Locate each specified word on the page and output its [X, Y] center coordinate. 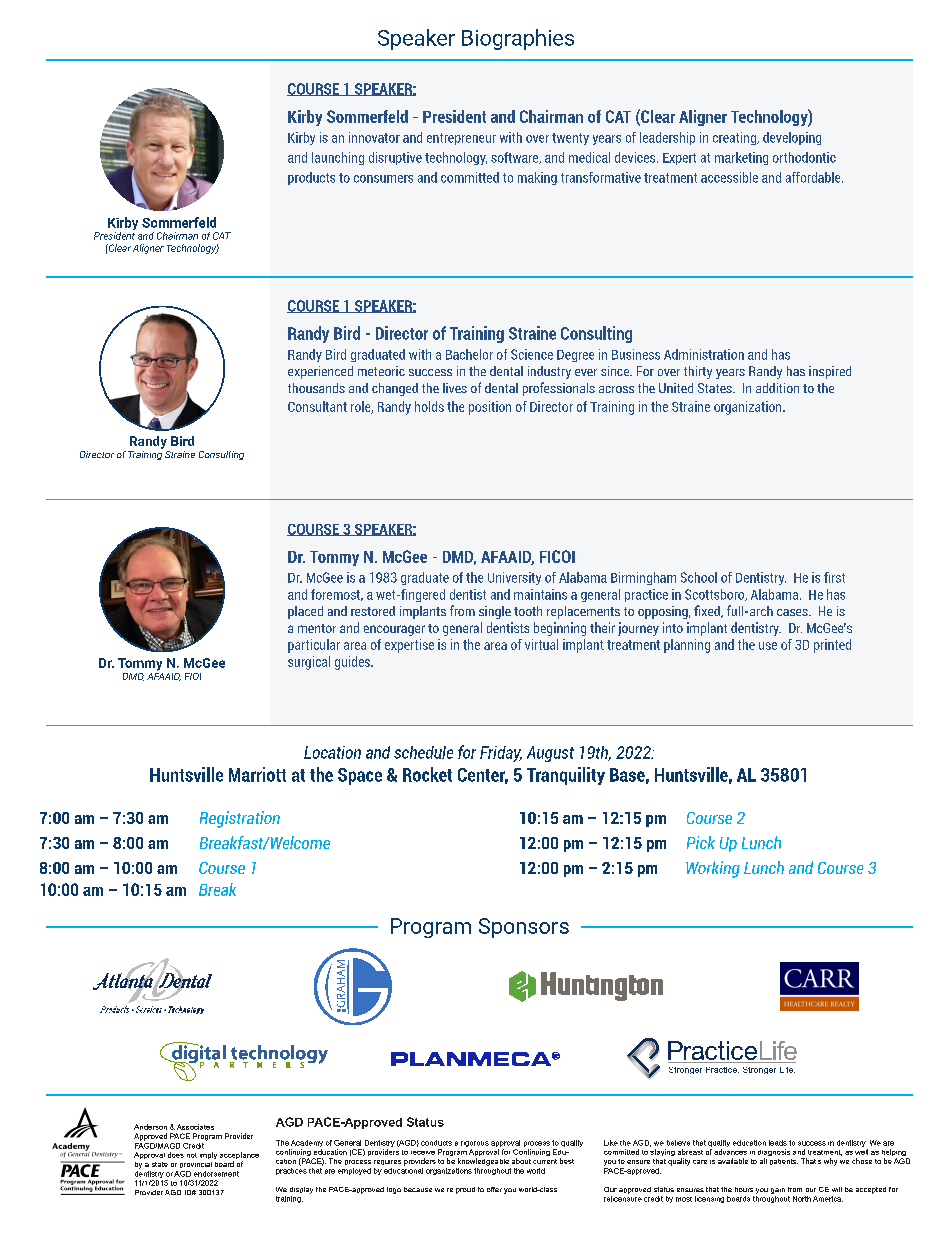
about [521, 1161]
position [490, 408]
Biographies [518, 39]
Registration [240, 819]
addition [777, 388]
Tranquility [566, 776]
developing [792, 138]
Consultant [317, 406]
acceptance [239, 1157]
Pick [701, 842]
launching [338, 158]
